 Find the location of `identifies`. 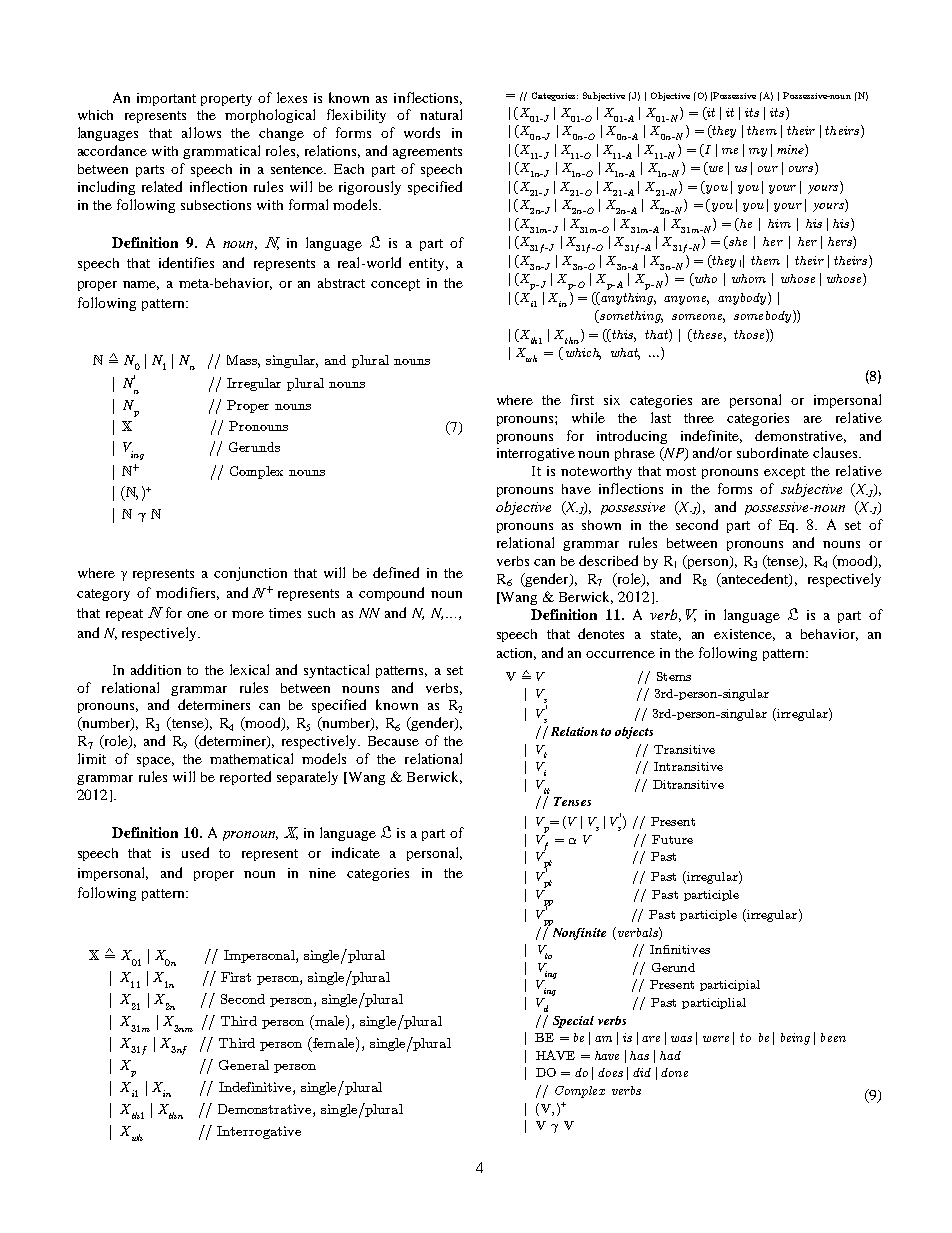

identifies is located at coordinates (186, 262).
